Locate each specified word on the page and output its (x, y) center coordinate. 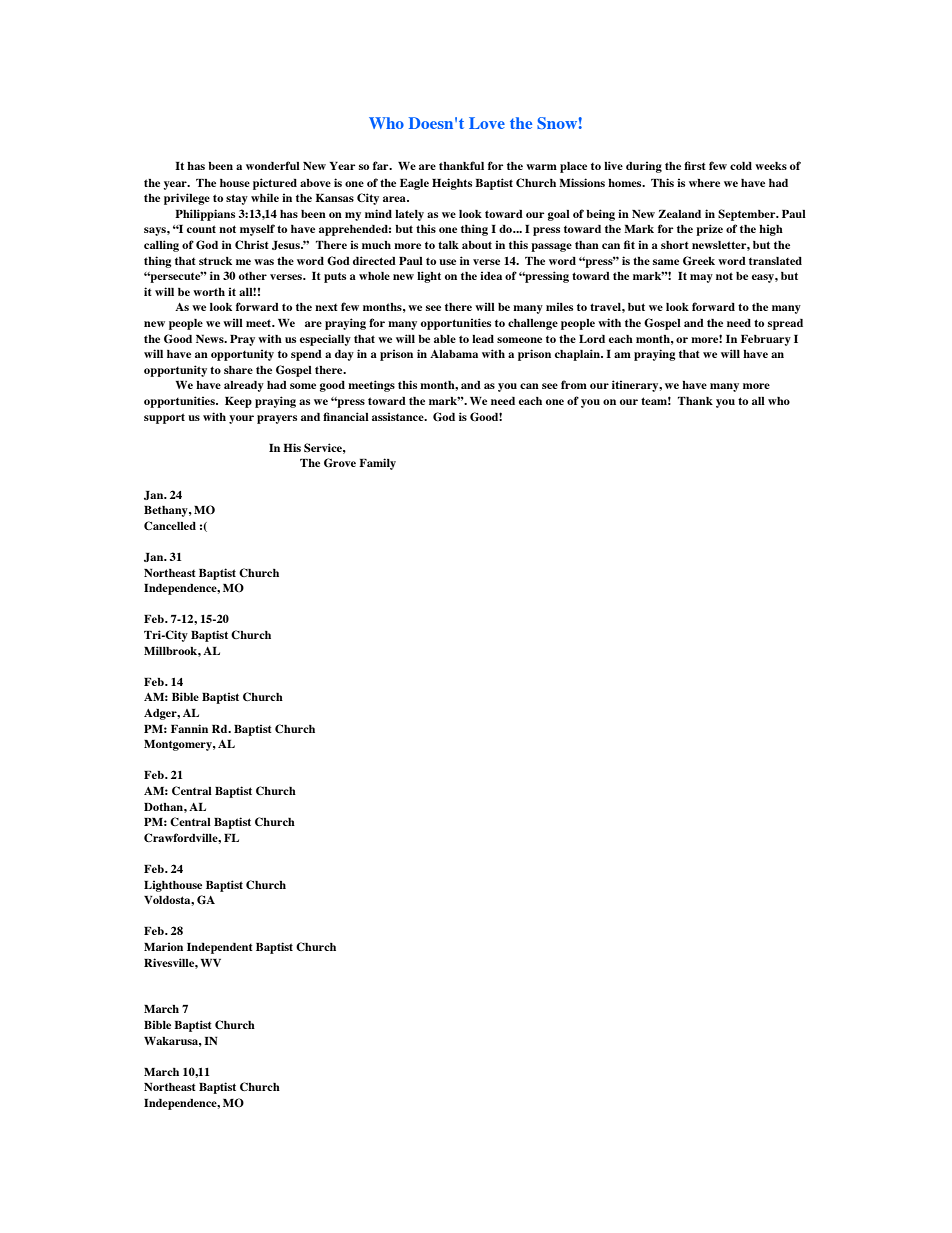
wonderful (273, 165)
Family (377, 464)
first (695, 165)
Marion (163, 946)
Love (487, 123)
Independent (220, 948)
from (574, 384)
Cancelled (170, 525)
